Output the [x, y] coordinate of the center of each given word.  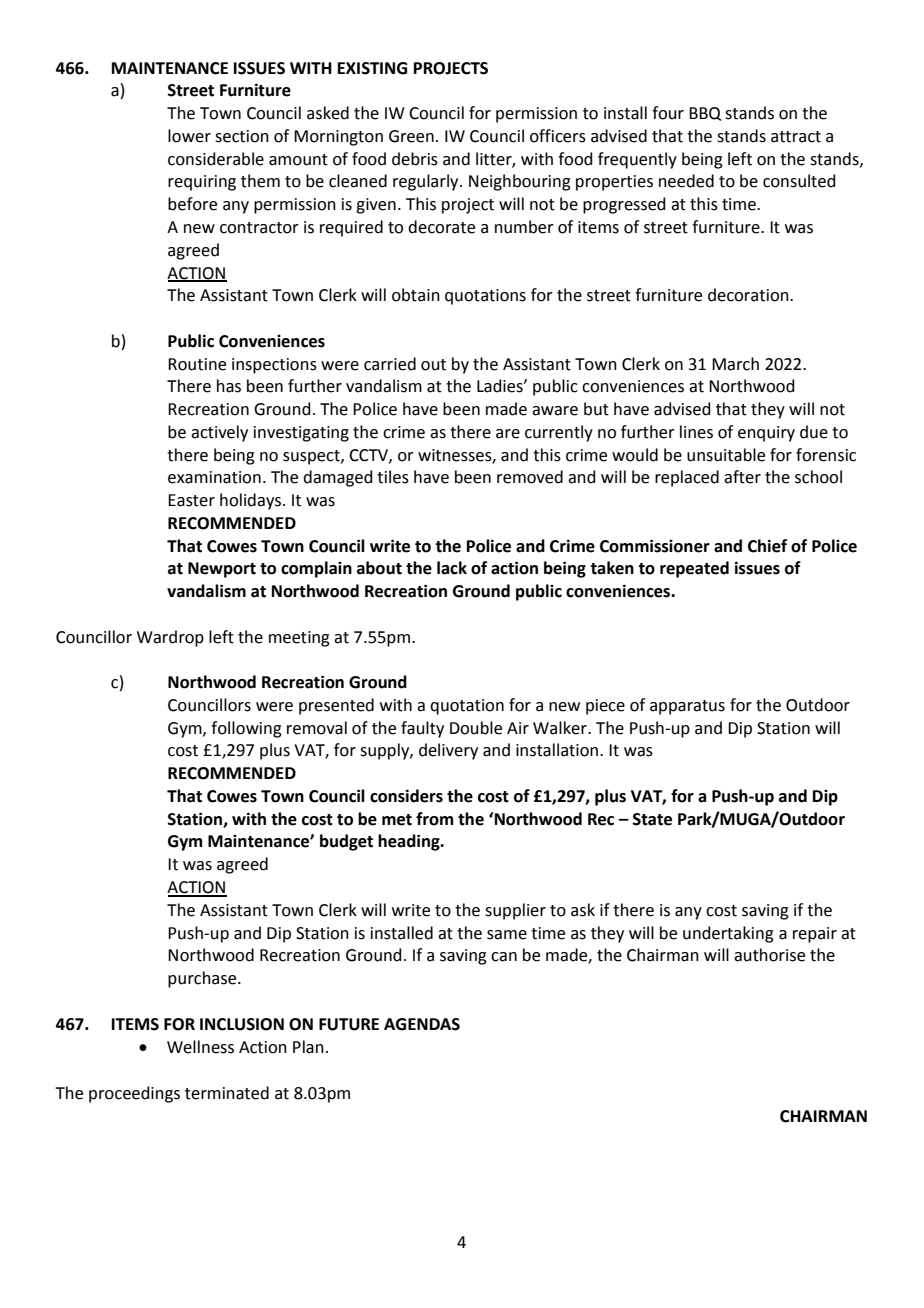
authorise [769, 955]
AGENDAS [422, 1024]
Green [411, 136]
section [242, 136]
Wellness [200, 1047]
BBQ [705, 114]
